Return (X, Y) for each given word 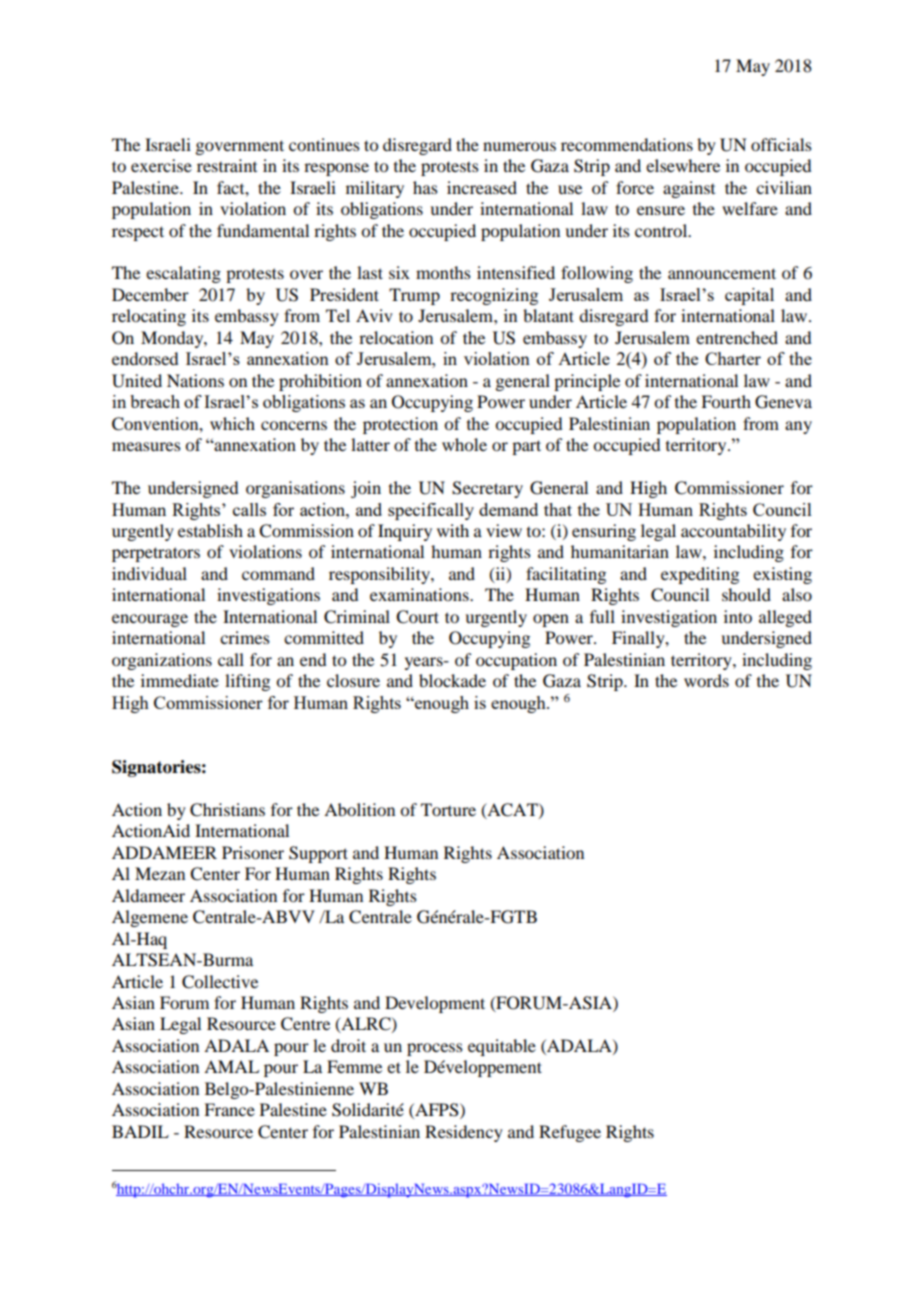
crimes (245, 637)
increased (482, 187)
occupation (516, 661)
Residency (464, 1133)
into (738, 616)
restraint (227, 165)
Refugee (570, 1133)
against (689, 189)
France (229, 1109)
